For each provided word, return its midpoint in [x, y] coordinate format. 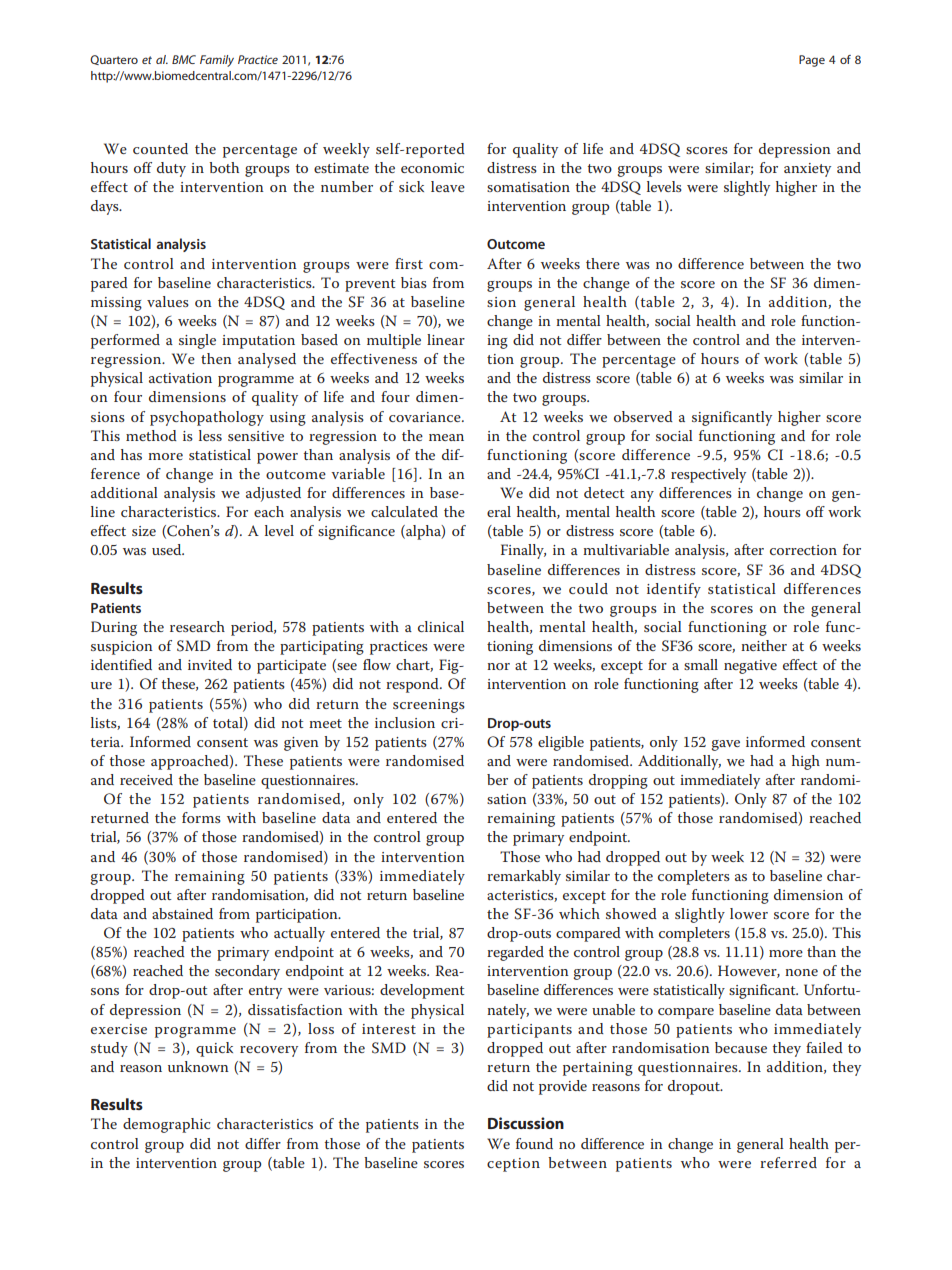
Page [812, 61]
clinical [441, 626]
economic [432, 168]
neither [764, 645]
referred [788, 1162]
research [197, 626]
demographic [166, 1125]
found [534, 1143]
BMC [184, 59]
